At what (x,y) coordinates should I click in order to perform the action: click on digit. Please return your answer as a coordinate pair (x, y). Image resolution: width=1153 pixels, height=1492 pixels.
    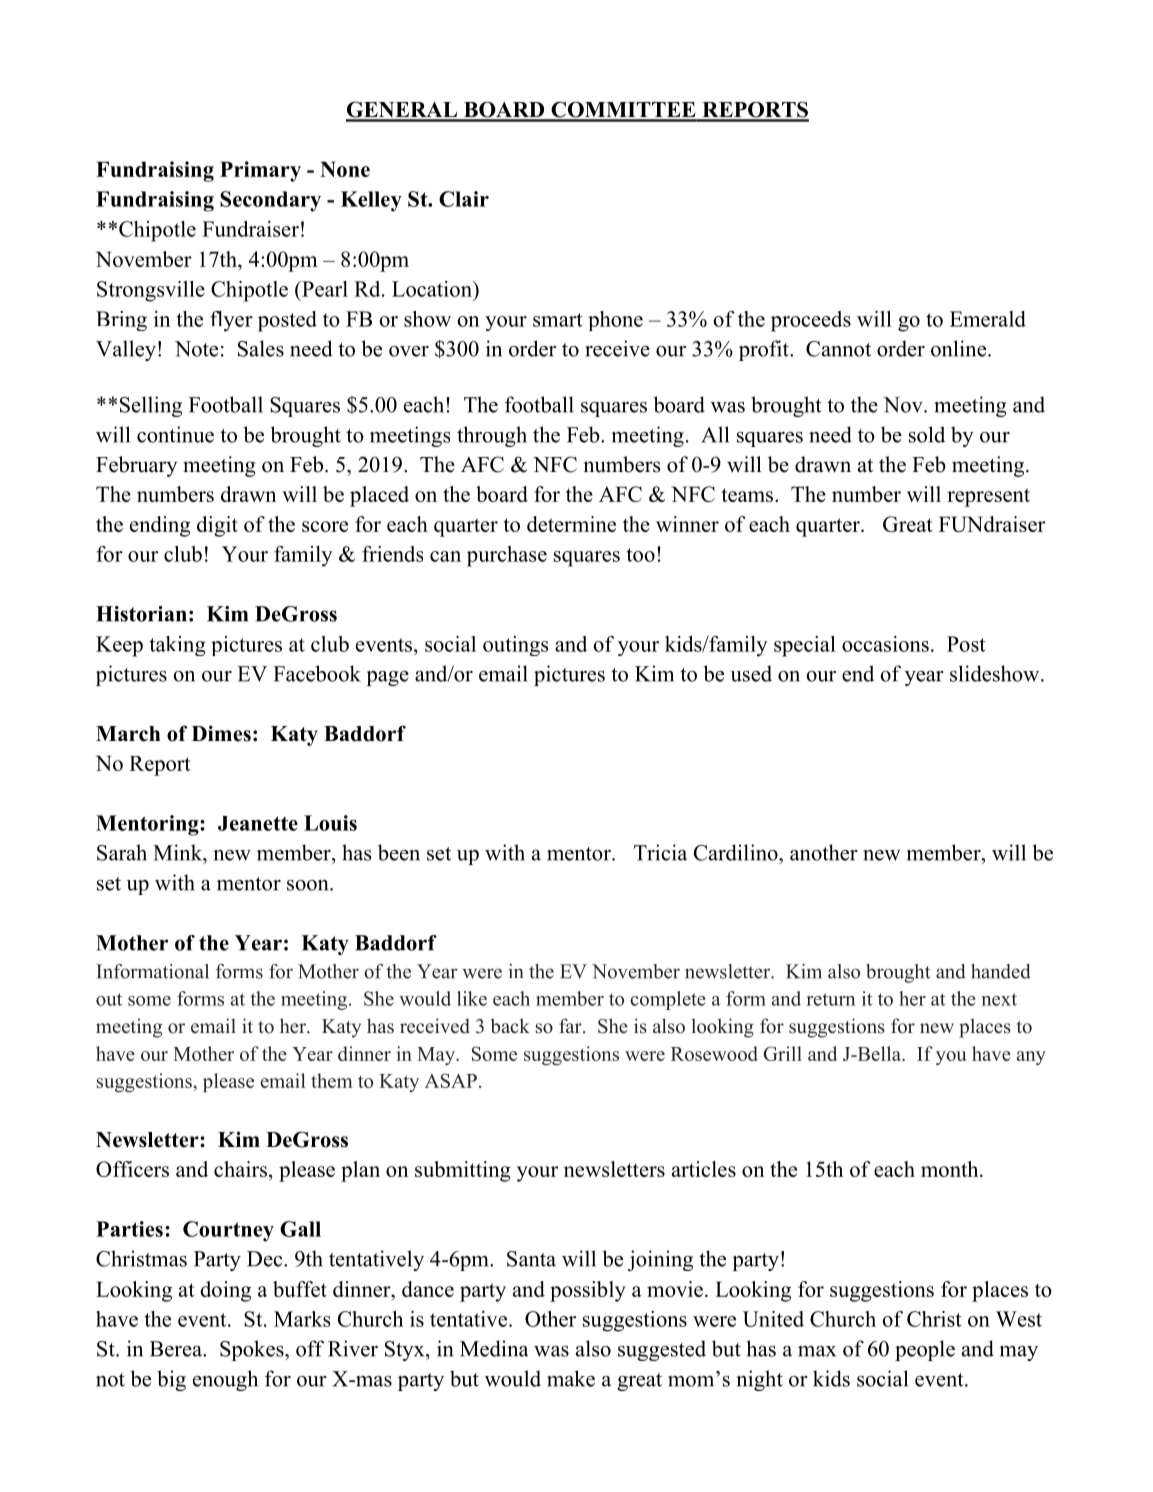
    Looking at the image, I should click on (217, 526).
